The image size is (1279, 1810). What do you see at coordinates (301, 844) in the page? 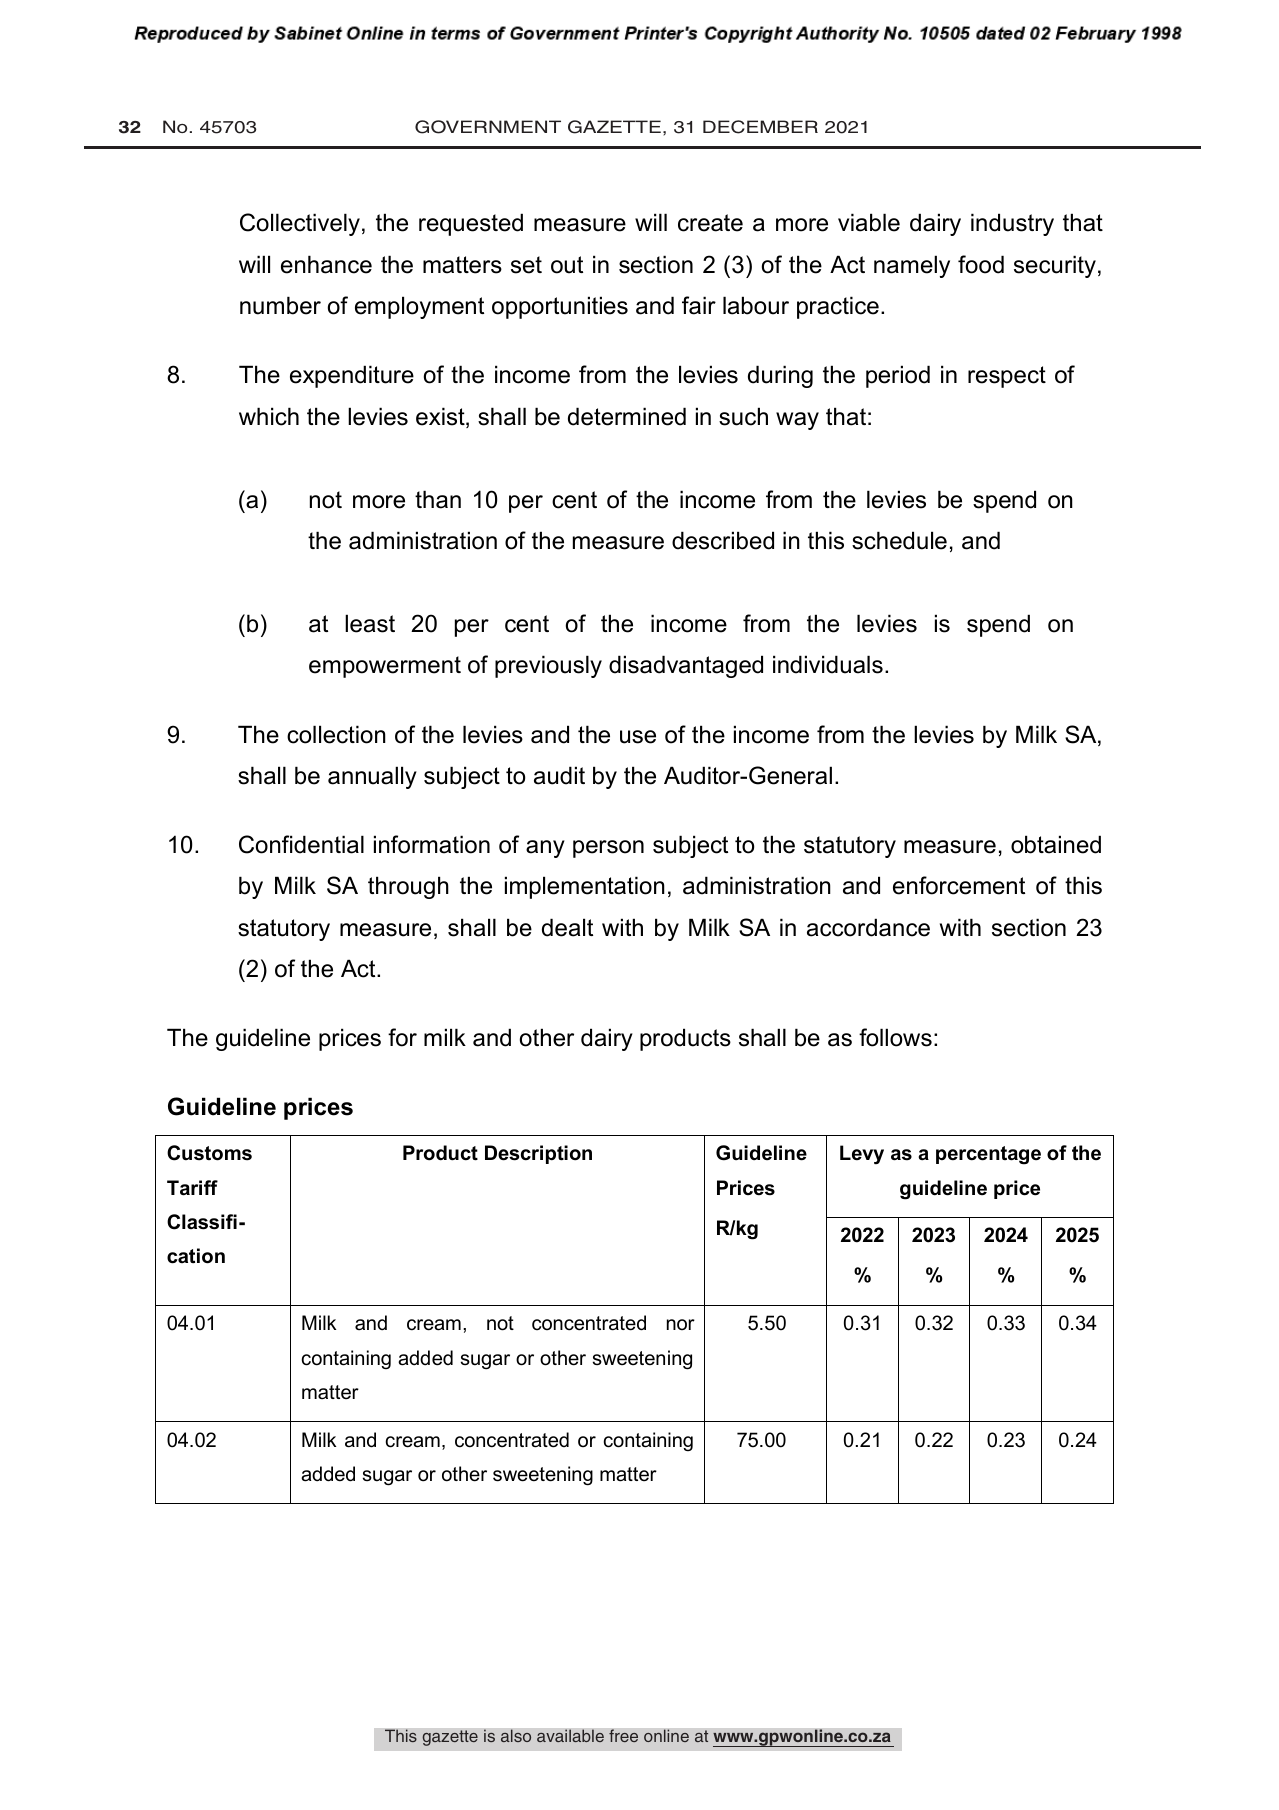
I see `Confidential` at bounding box center [301, 844].
